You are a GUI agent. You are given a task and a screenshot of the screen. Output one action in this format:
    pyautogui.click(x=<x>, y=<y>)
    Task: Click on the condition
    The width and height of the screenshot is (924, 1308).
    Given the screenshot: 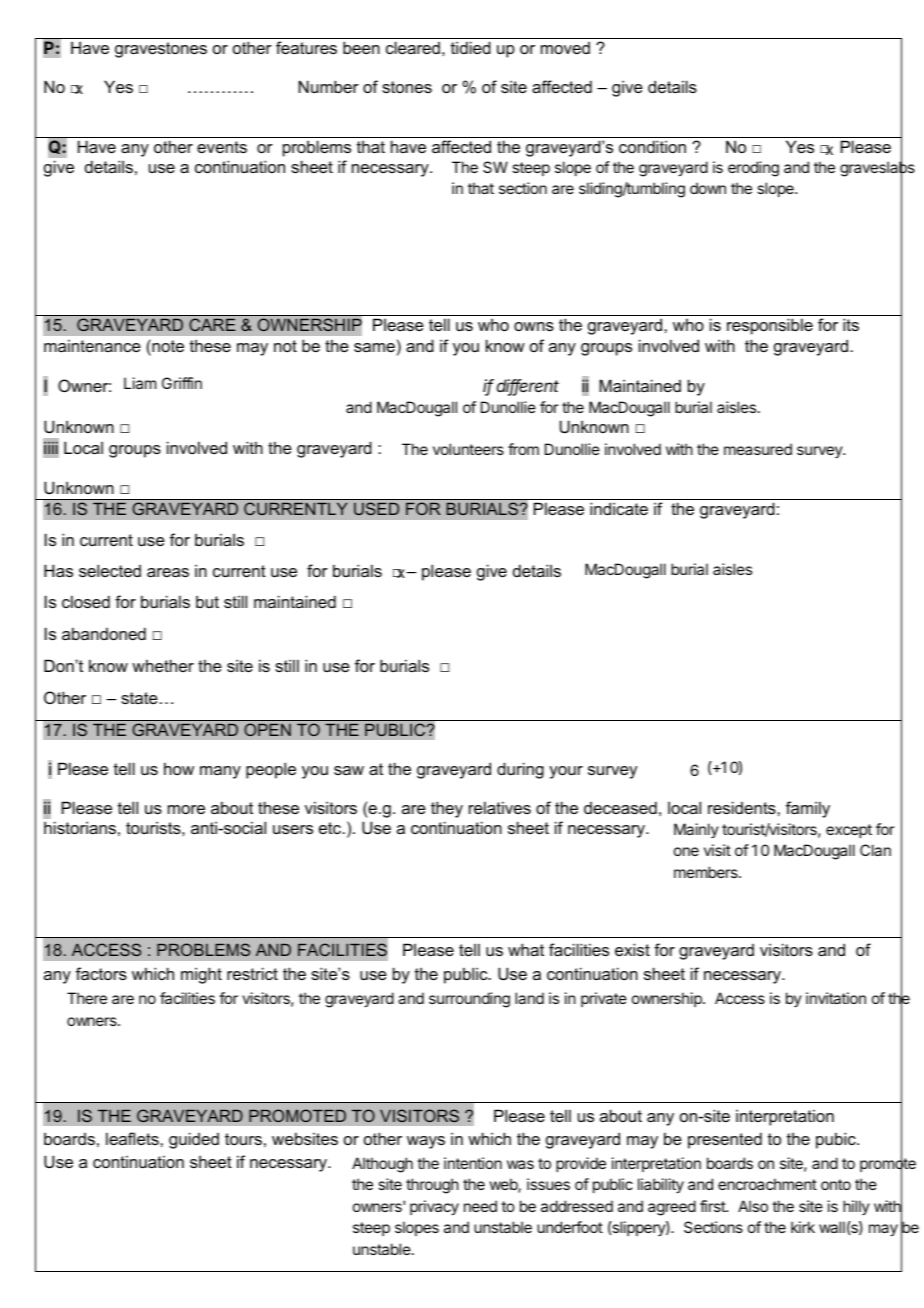 What is the action you would take?
    pyautogui.click(x=652, y=146)
